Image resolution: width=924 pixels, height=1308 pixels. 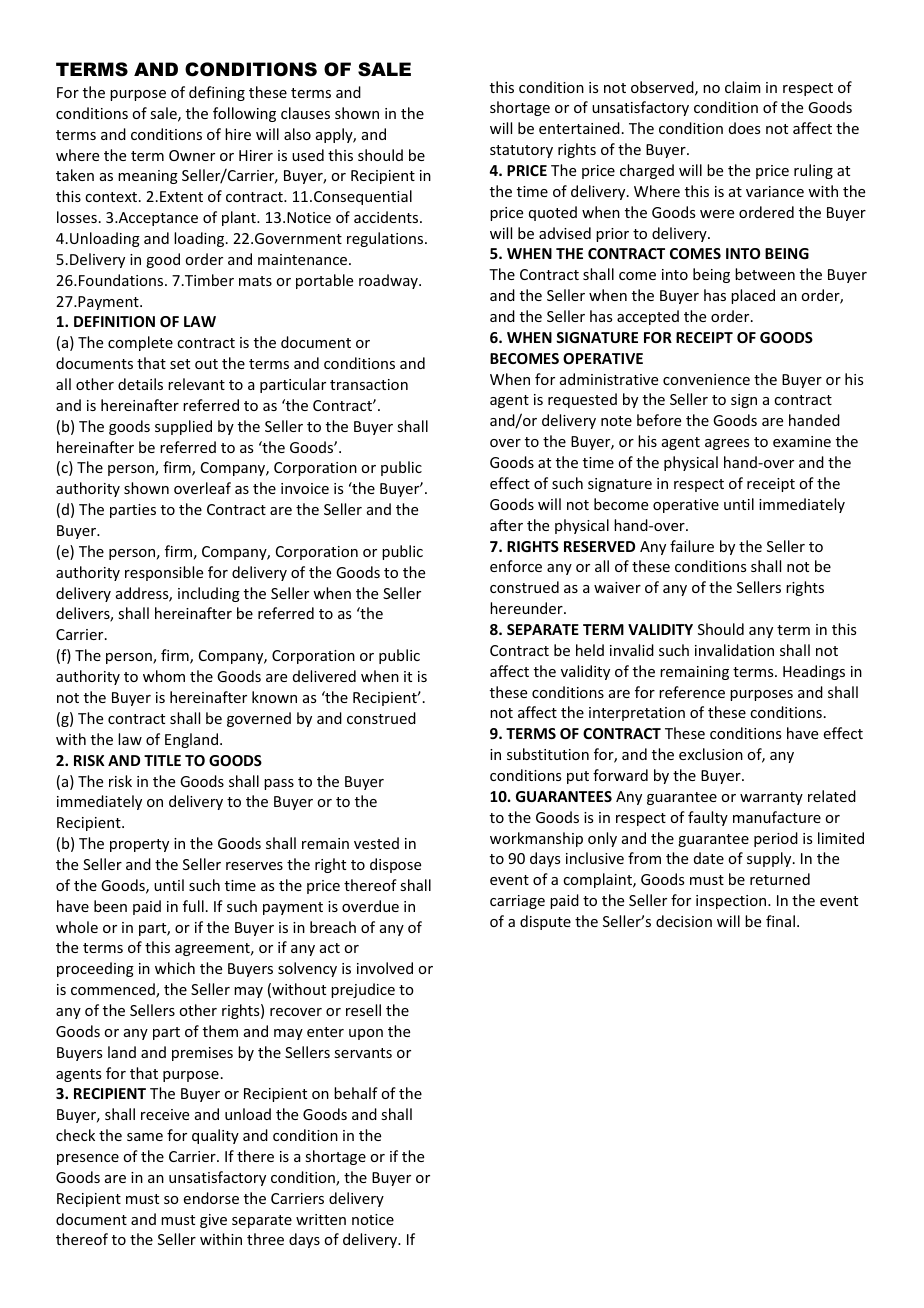 What do you see at coordinates (140, 384) in the screenshot?
I see `details` at bounding box center [140, 384].
